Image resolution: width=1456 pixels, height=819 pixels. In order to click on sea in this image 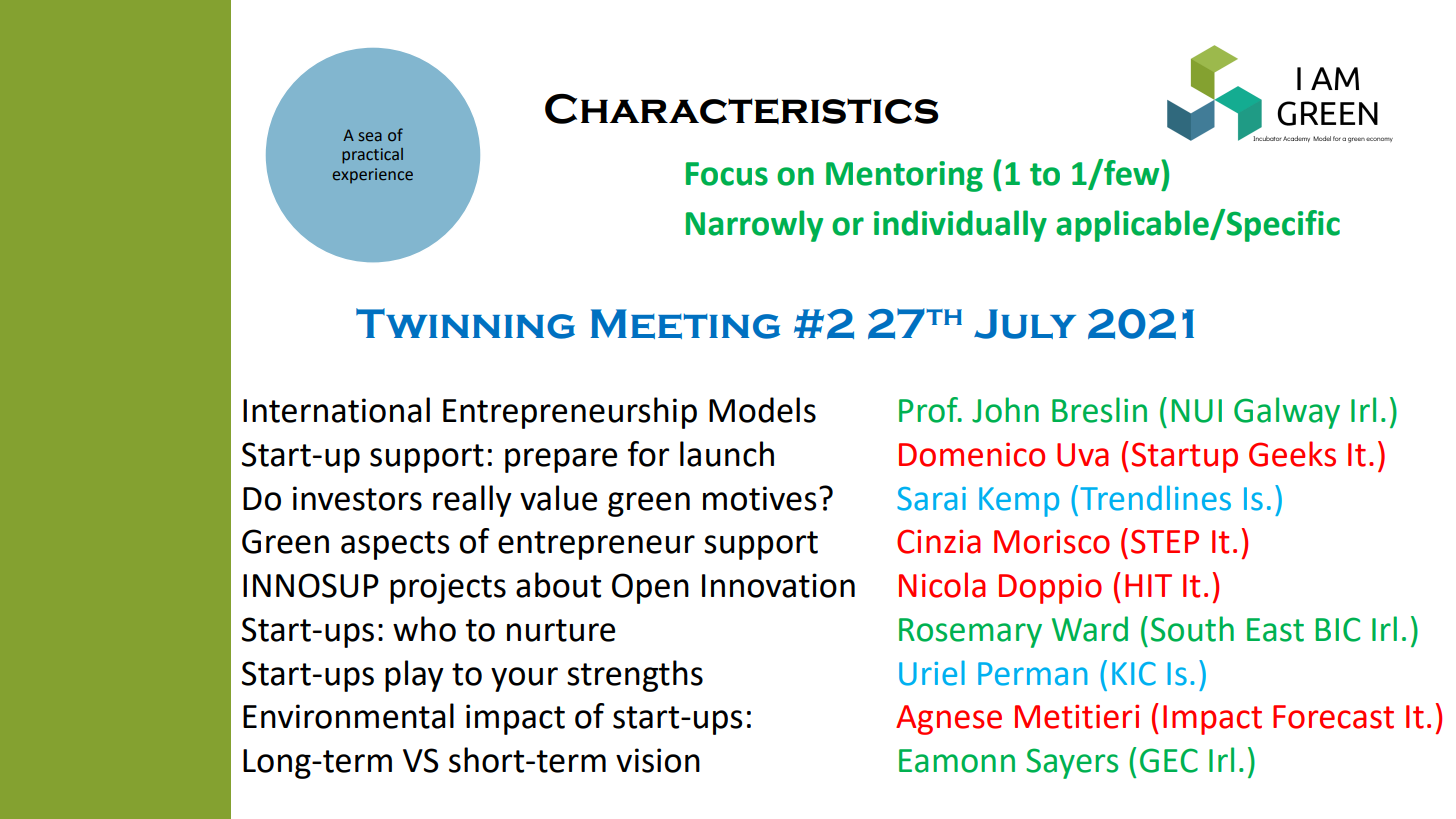, I will do `click(370, 137)`.
